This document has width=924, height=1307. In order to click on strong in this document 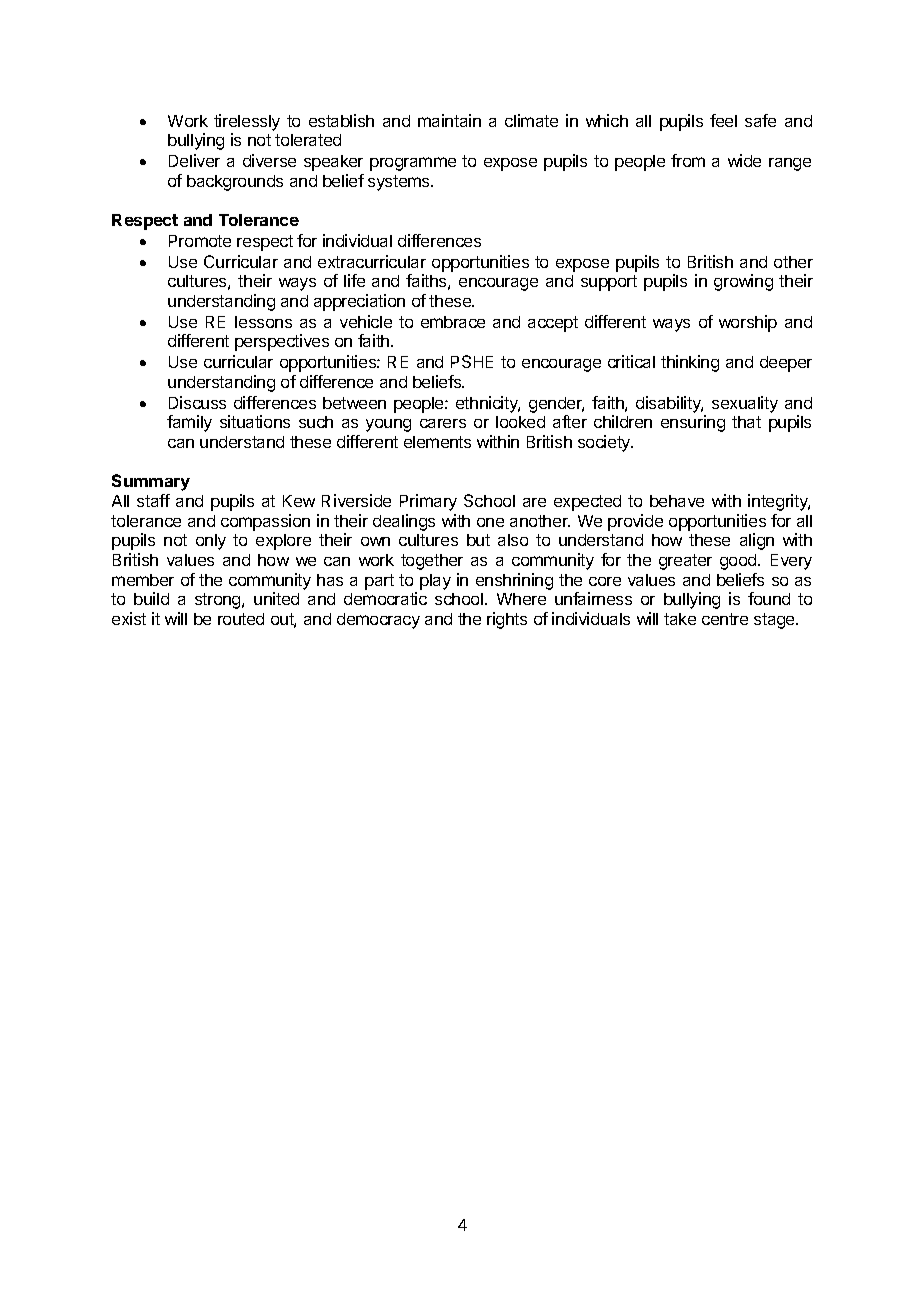, I will do `click(219, 601)`.
